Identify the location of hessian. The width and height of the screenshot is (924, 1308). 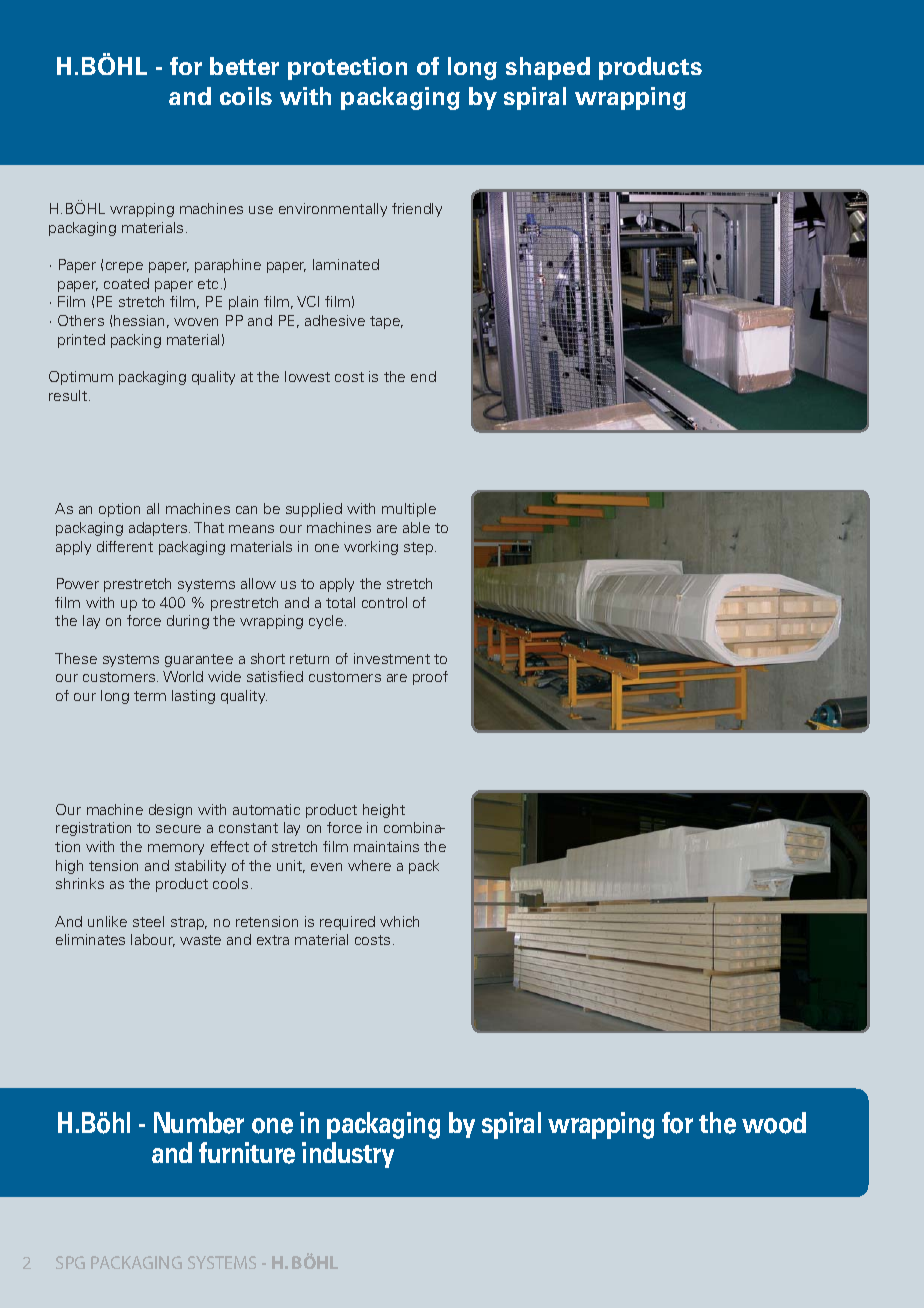
(139, 320).
